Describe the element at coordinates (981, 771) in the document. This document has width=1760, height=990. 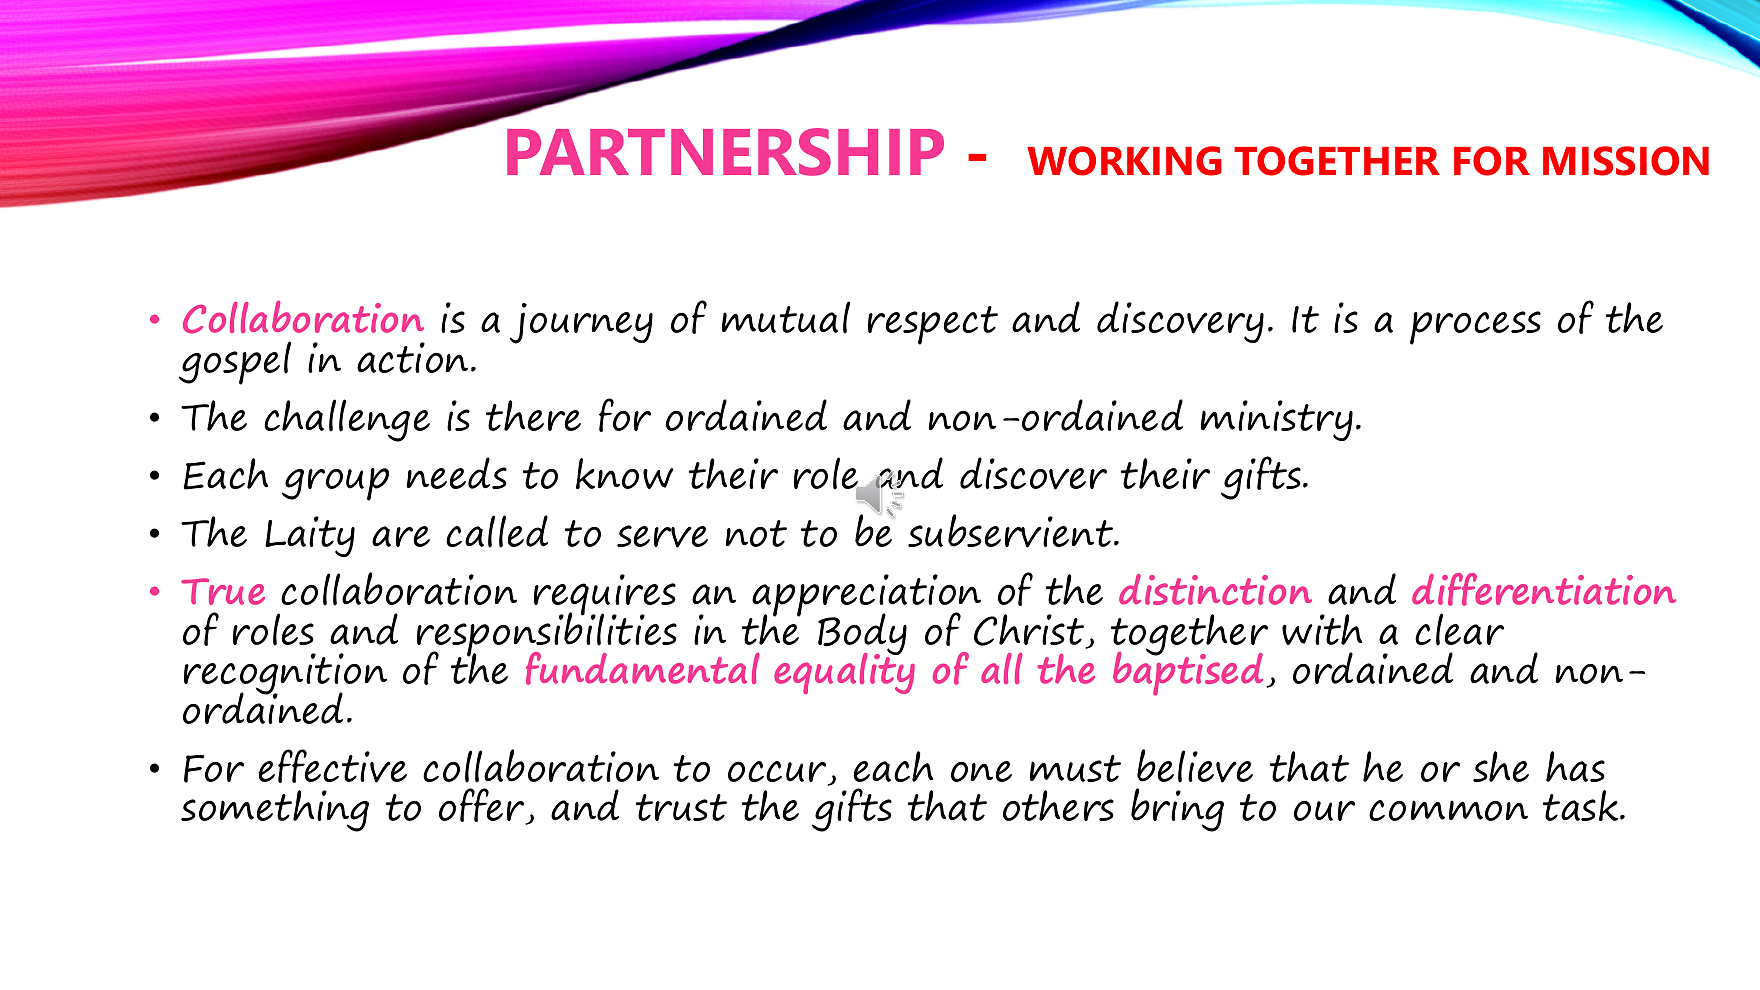
I see `one` at that location.
